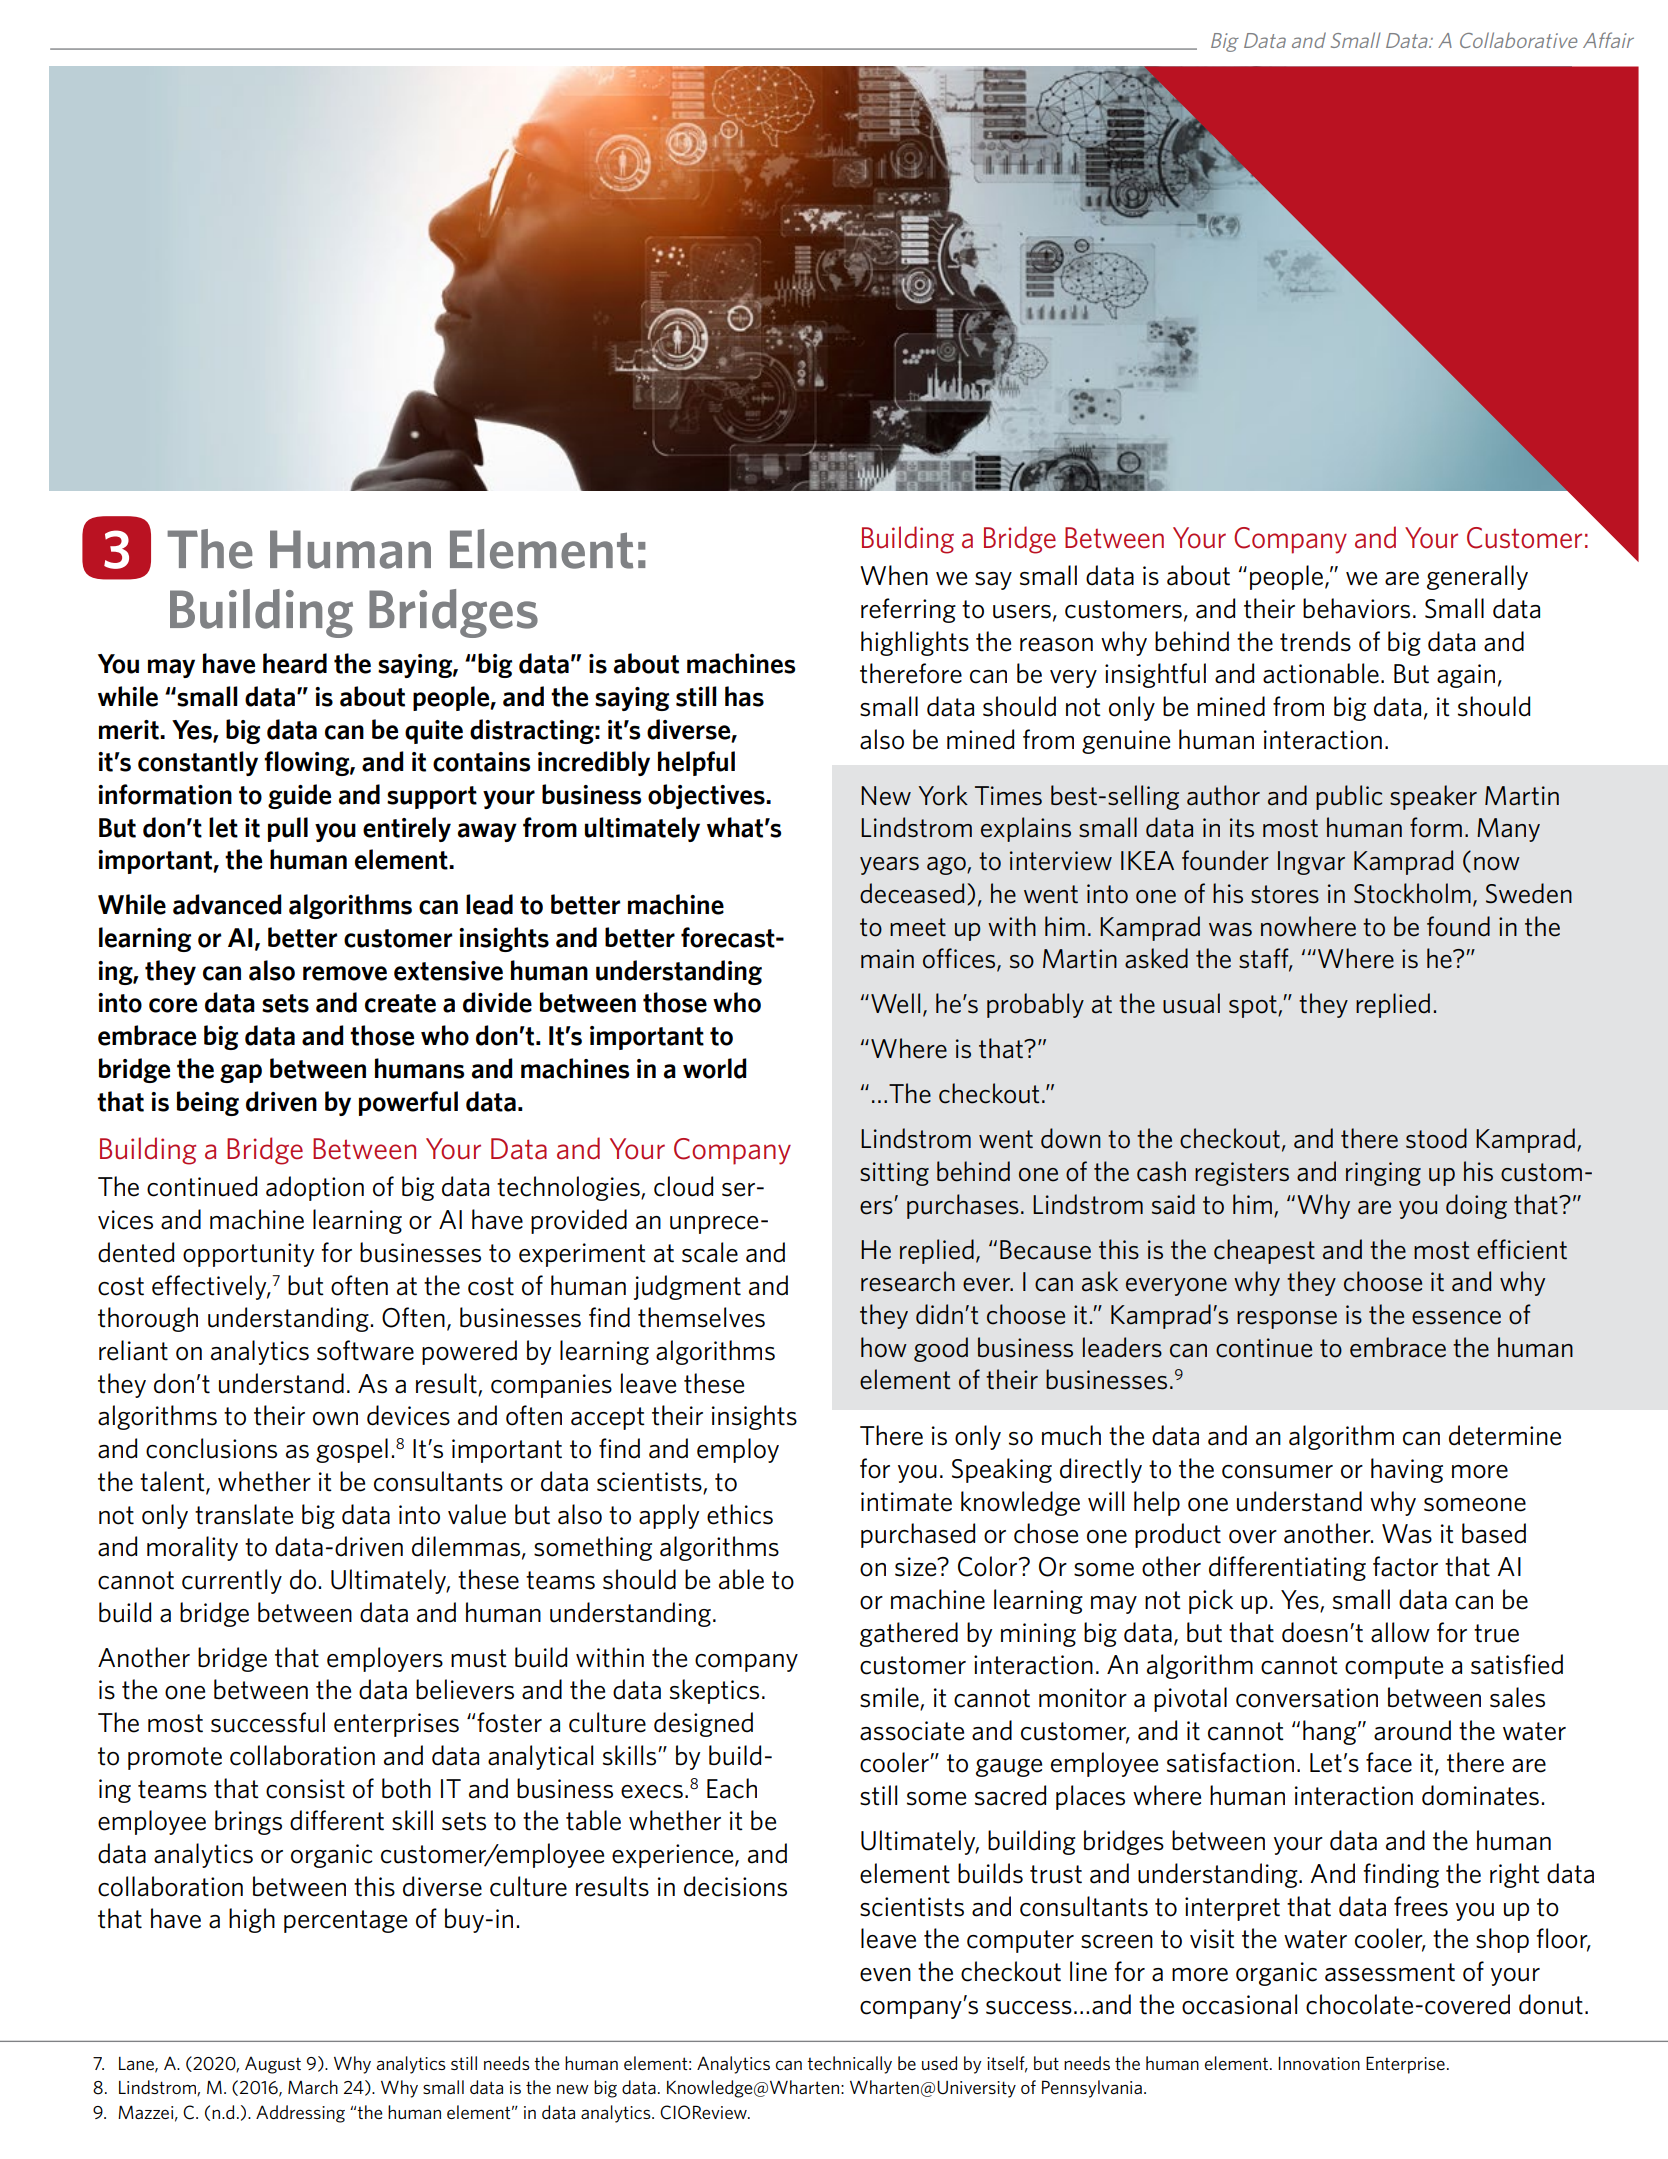 The height and width of the screenshot is (2159, 1668). Describe the element at coordinates (273, 2065) in the screenshot. I see `August` at that location.
